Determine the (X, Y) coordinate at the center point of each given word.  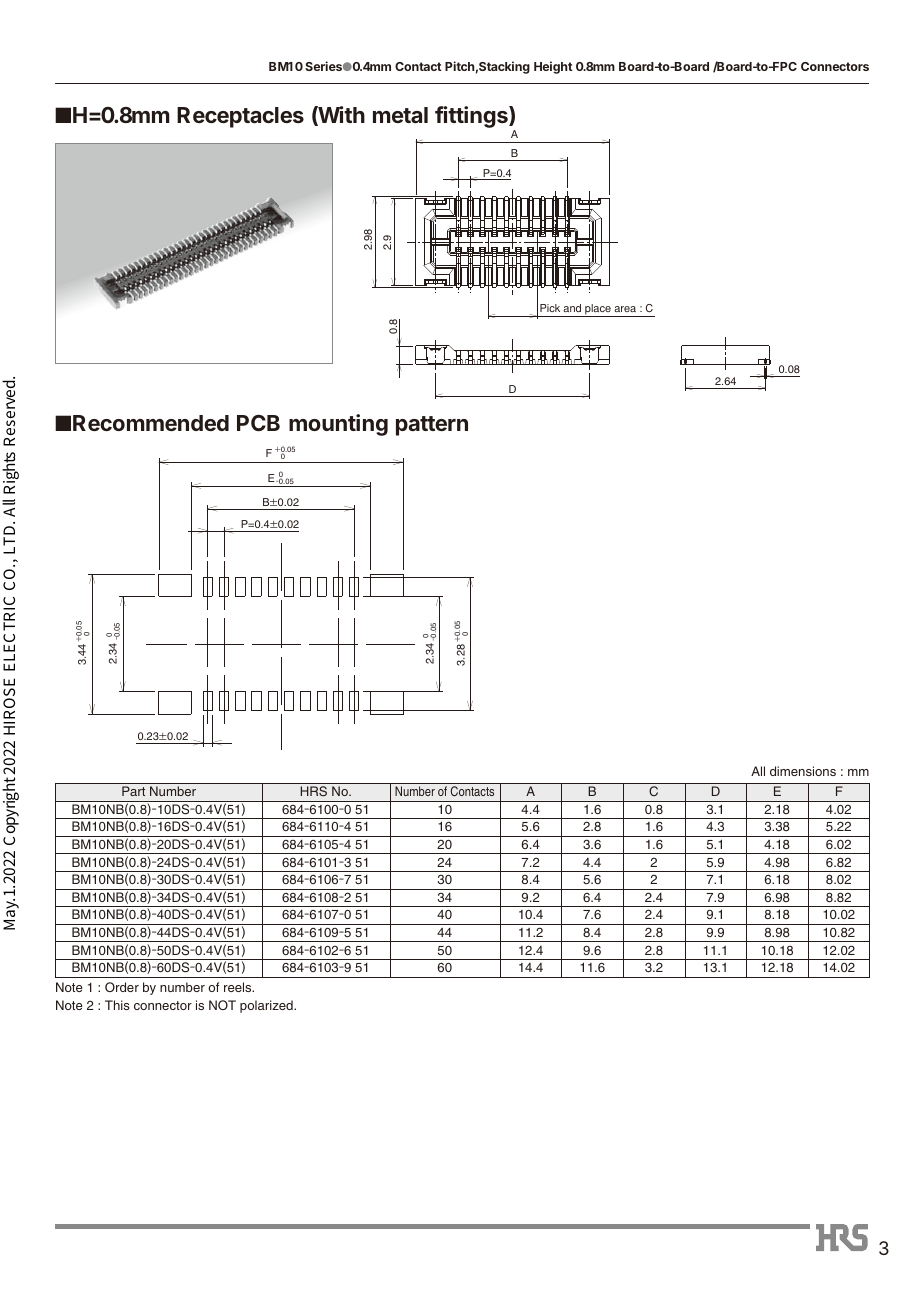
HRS (313, 791)
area (625, 309)
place (598, 310)
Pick (550, 308)
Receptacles (240, 117)
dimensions (803, 771)
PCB (258, 423)
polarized (267, 1006)
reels (239, 987)
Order (122, 987)
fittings (472, 117)
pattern (432, 426)
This (117, 1005)
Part (133, 791)
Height (553, 67)
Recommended (151, 423)
